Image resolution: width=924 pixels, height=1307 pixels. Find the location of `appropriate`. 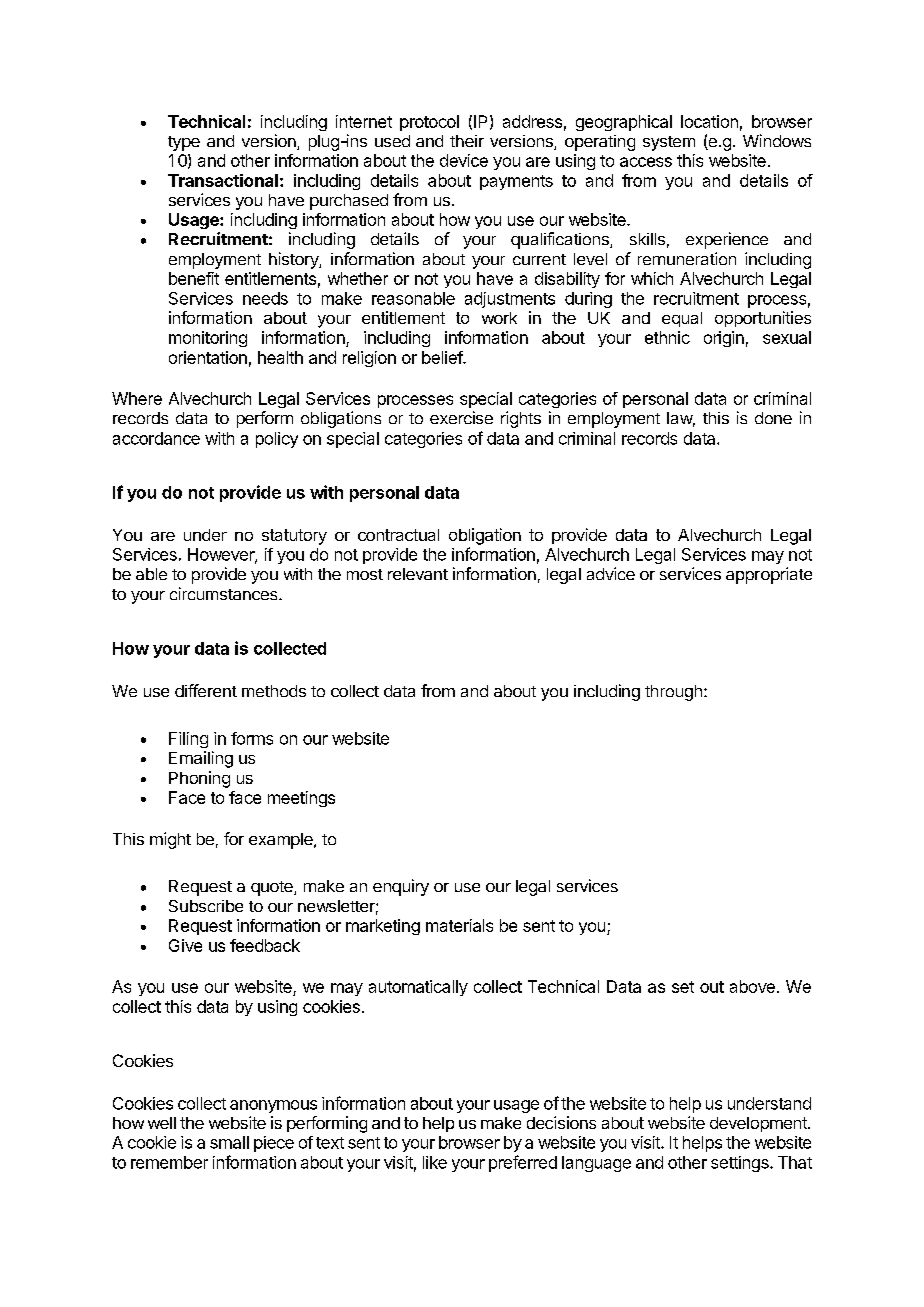

appropriate is located at coordinates (769, 575).
